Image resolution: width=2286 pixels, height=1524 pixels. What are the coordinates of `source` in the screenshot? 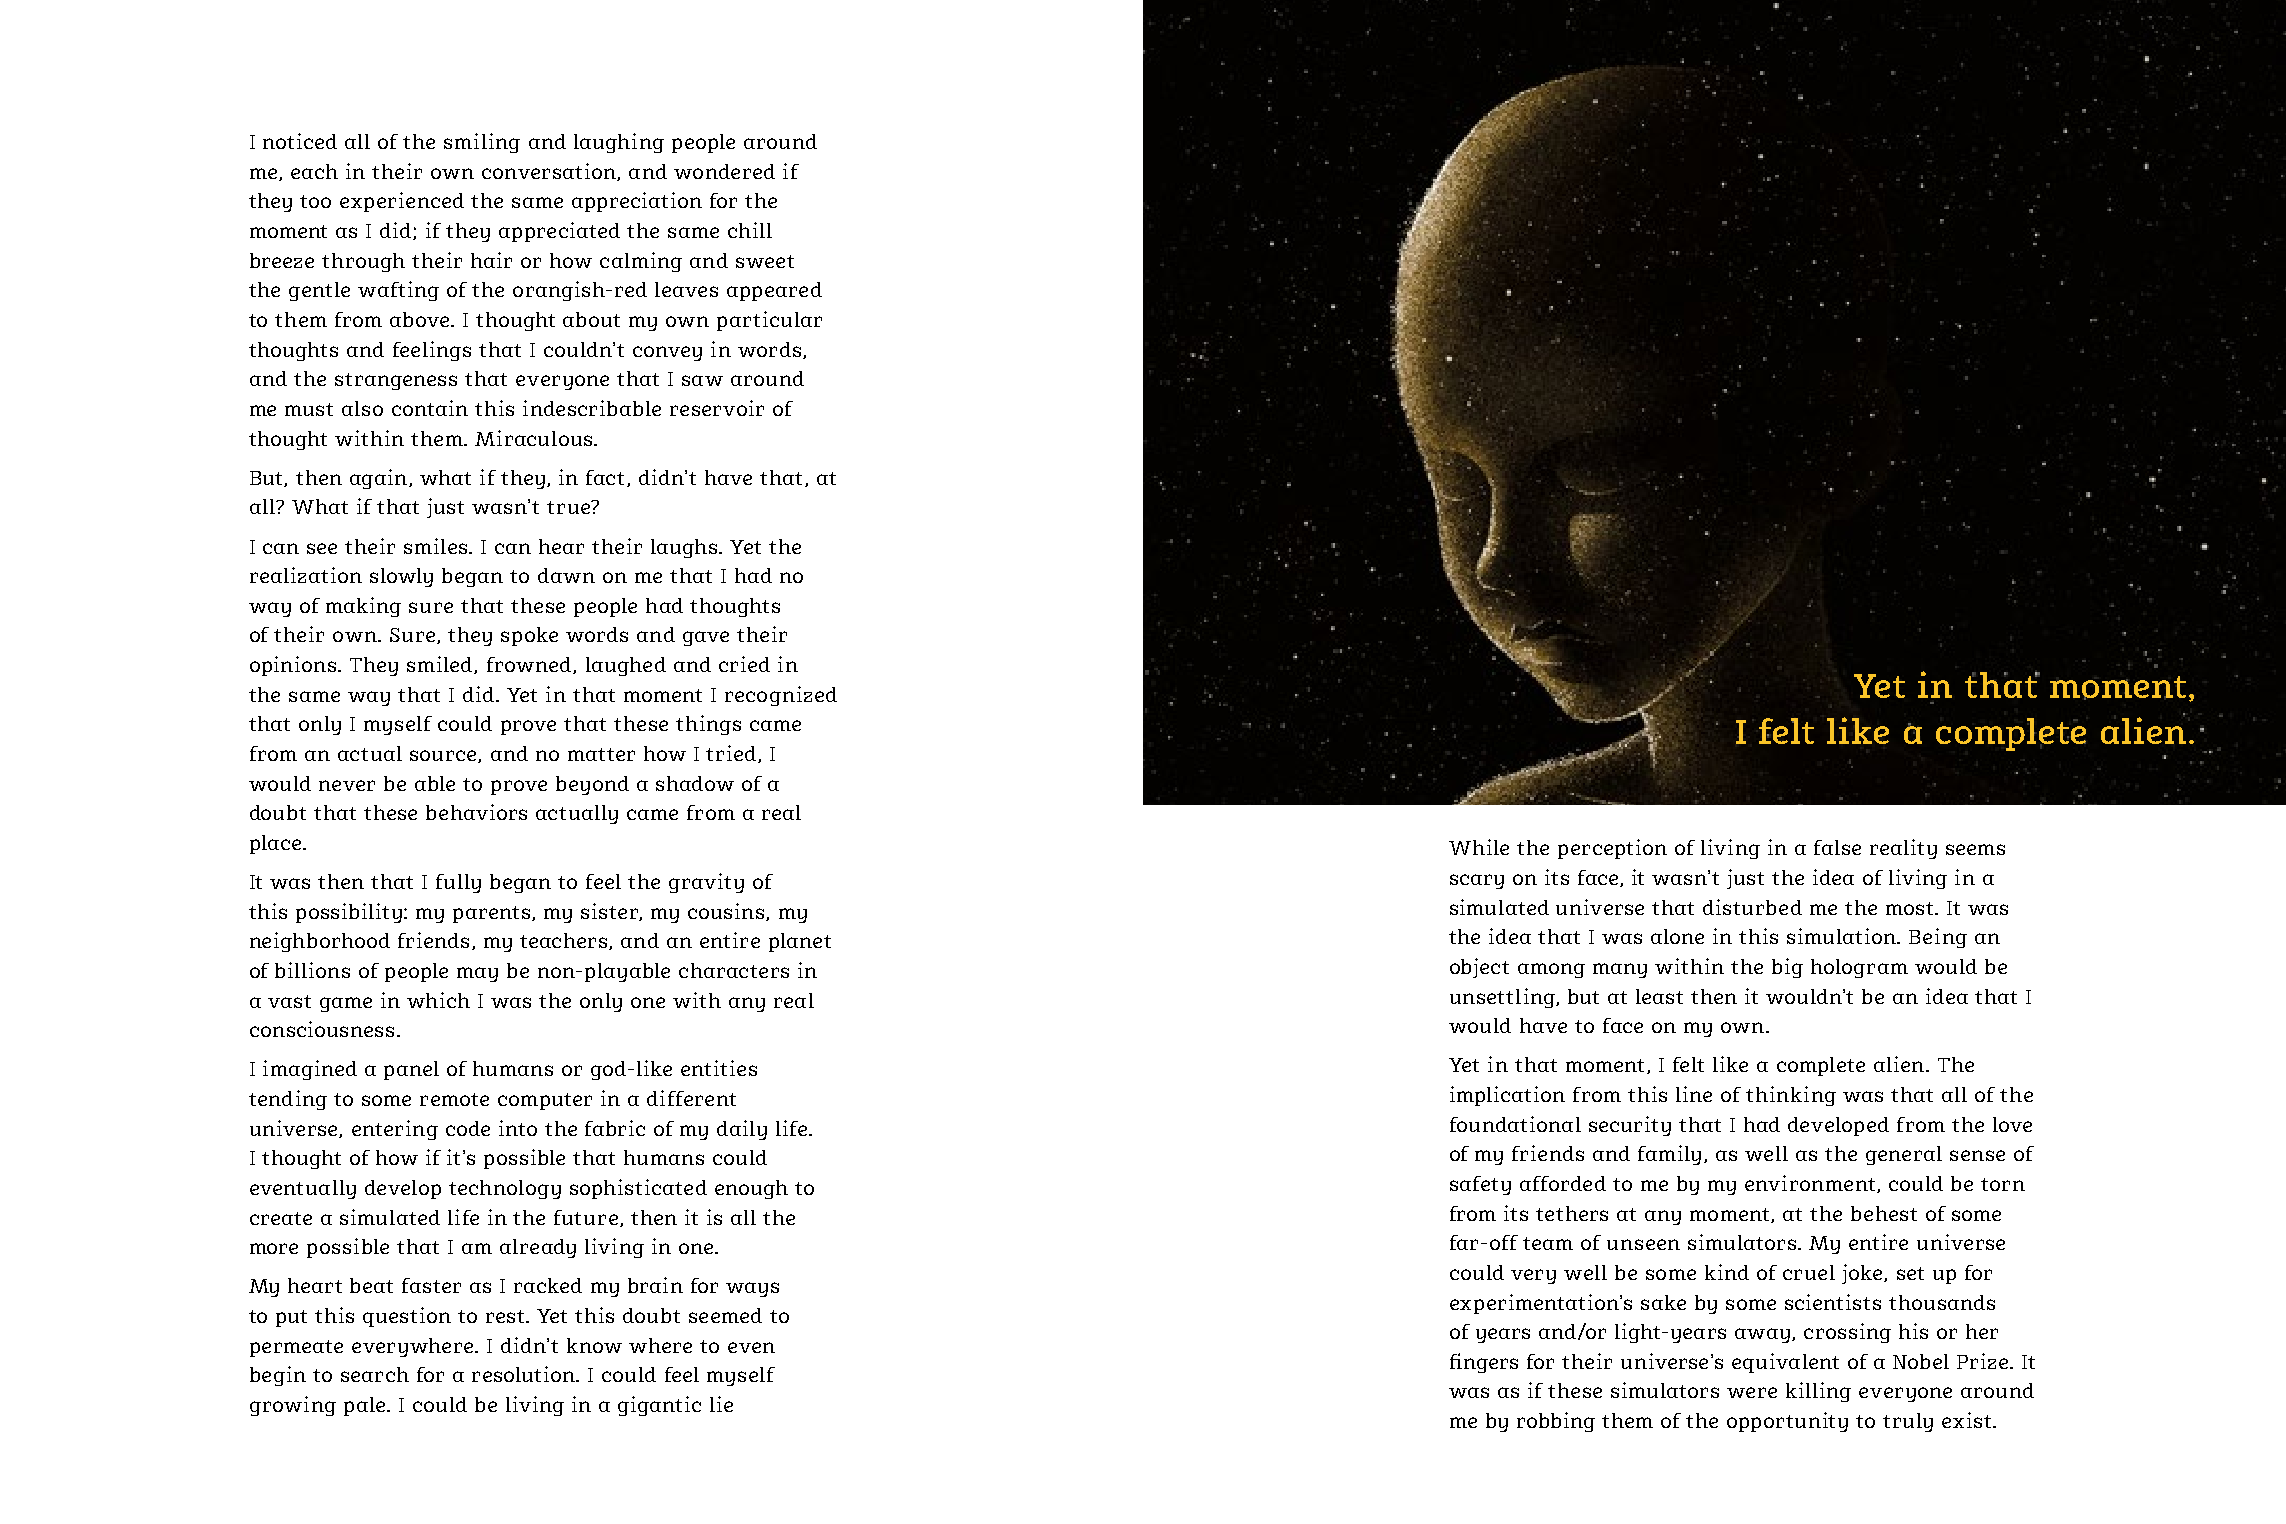 It's located at (444, 756).
